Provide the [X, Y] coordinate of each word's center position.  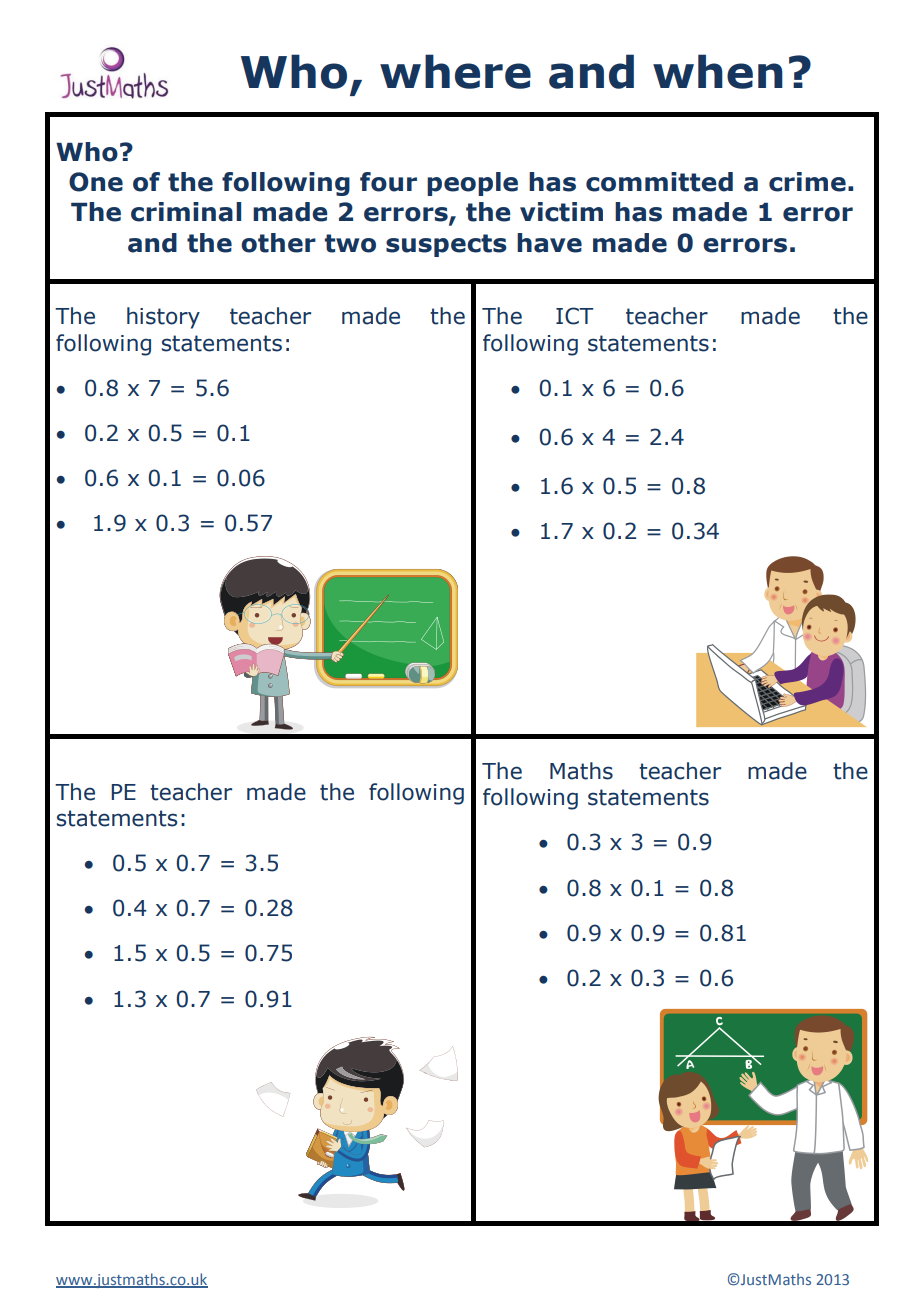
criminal [186, 212]
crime [807, 182]
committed [659, 182]
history [163, 318]
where [455, 71]
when [718, 71]
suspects [446, 245]
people [472, 184]
